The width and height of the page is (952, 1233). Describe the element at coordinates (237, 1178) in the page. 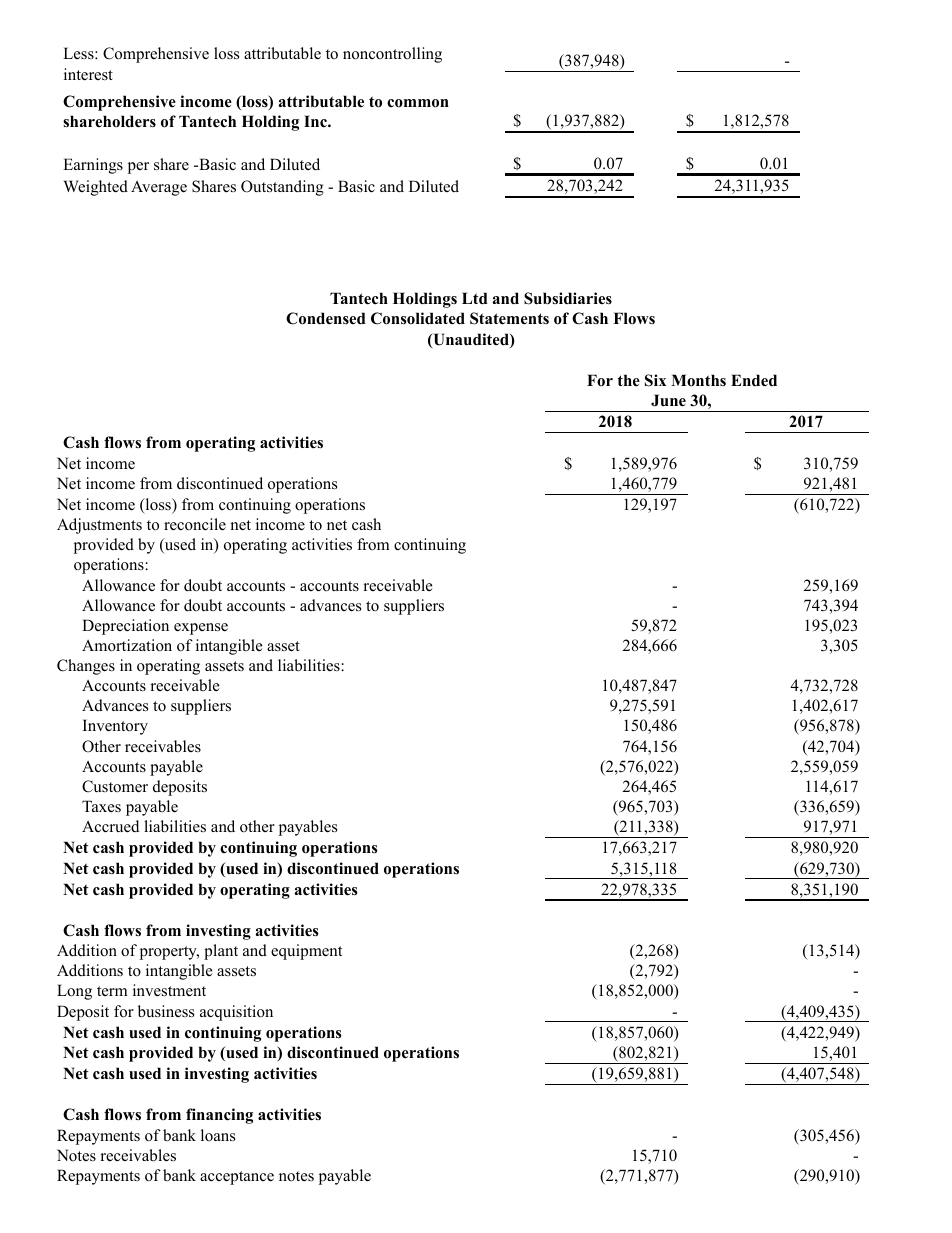

I see `acceptance` at that location.
